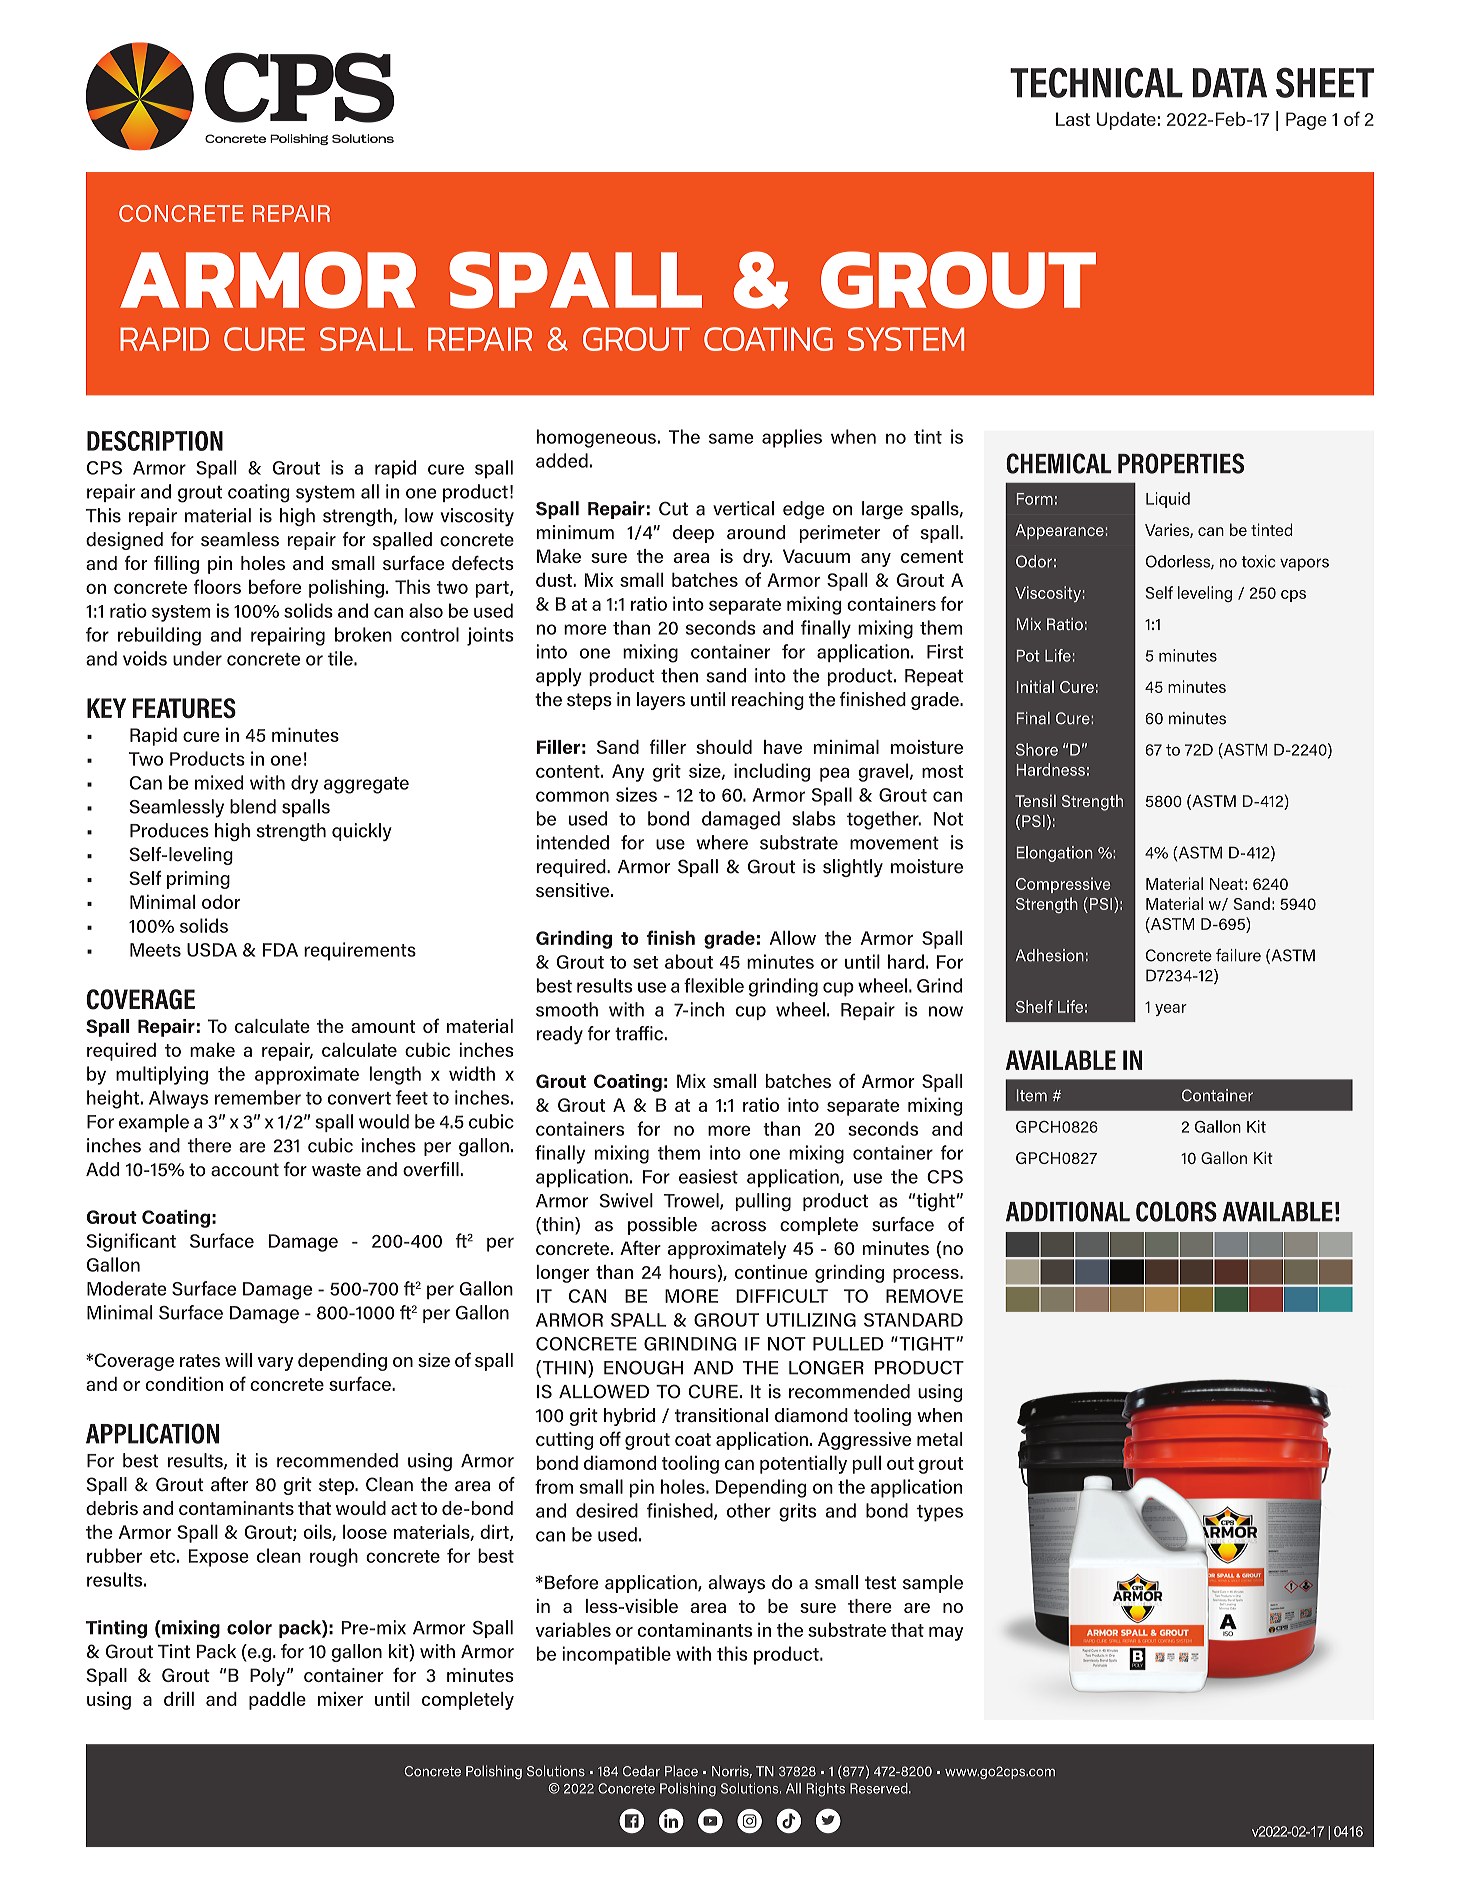 This document has width=1460, height=1890. I want to click on drill, so click(179, 1699).
